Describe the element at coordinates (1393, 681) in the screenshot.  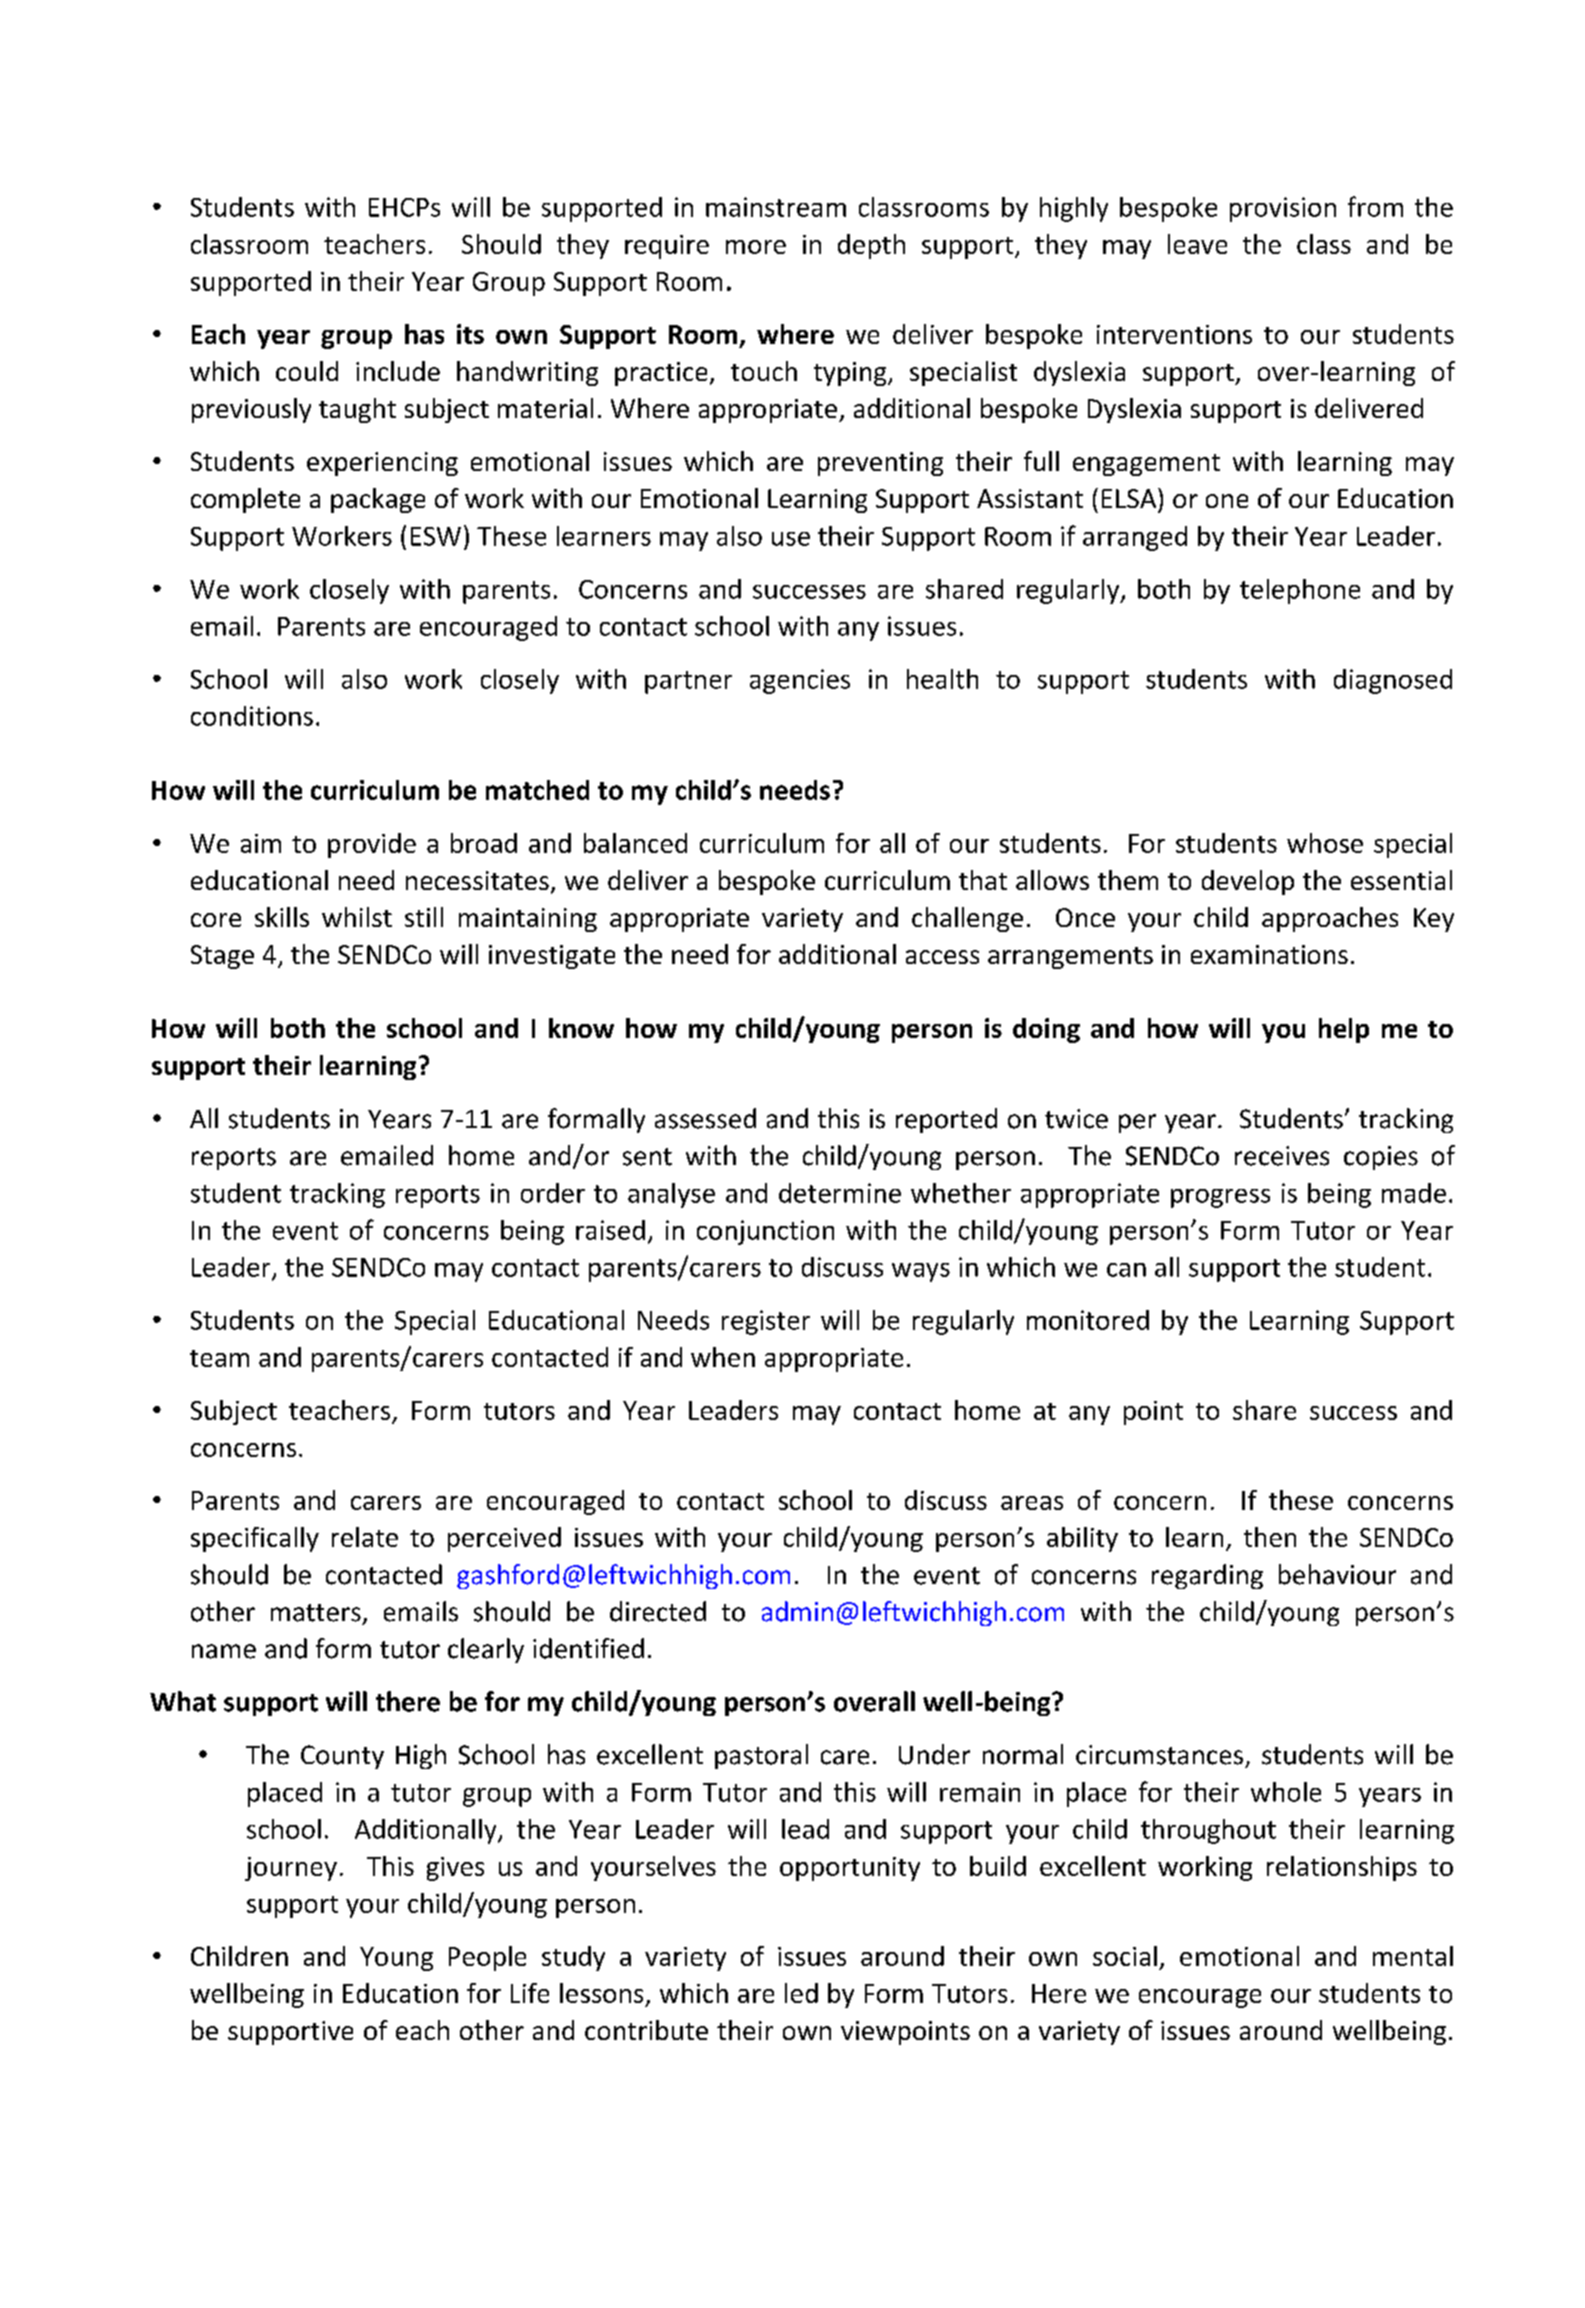
I see `diagnosed` at that location.
